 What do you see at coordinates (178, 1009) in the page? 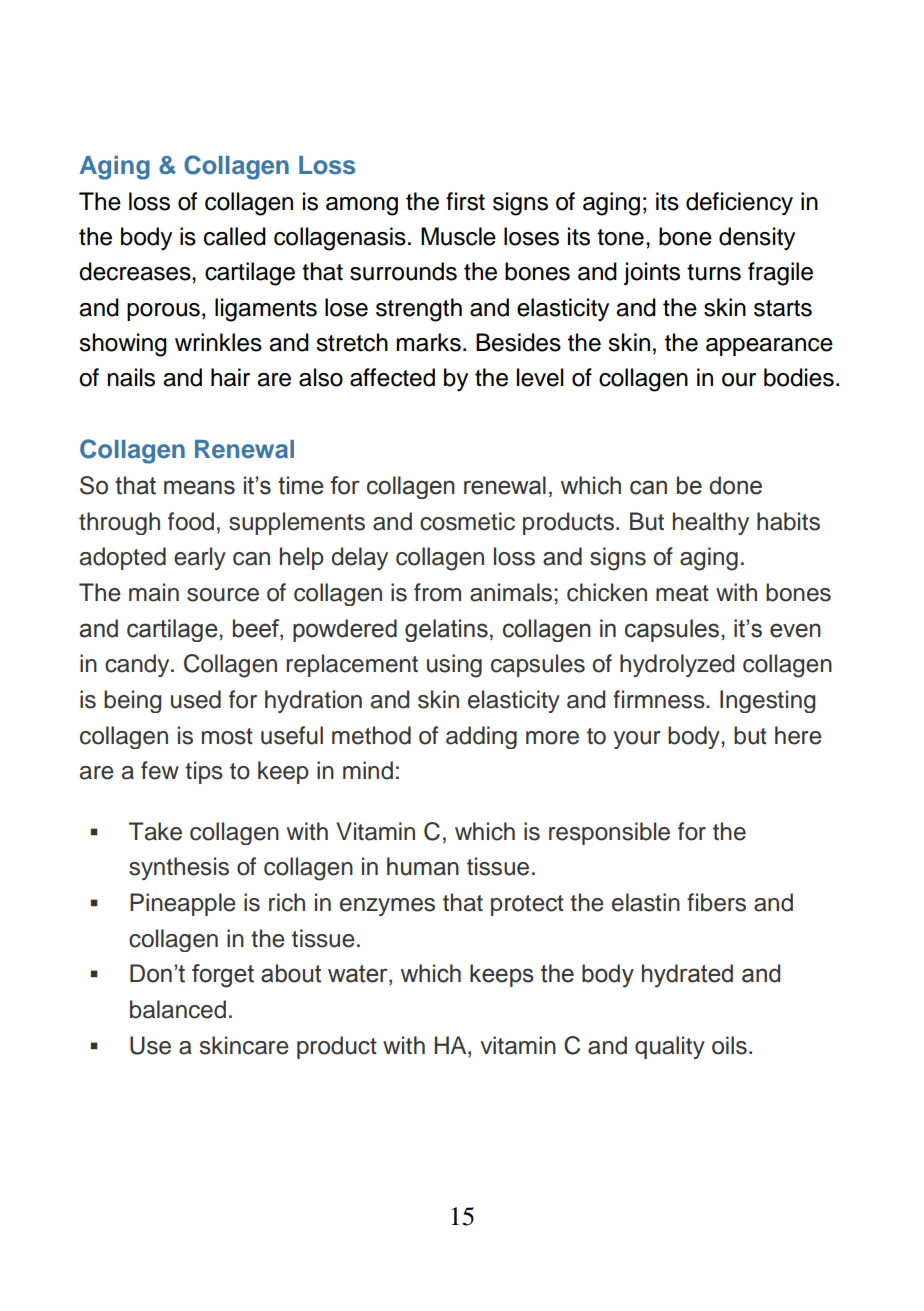
I see `balanced` at bounding box center [178, 1009].
